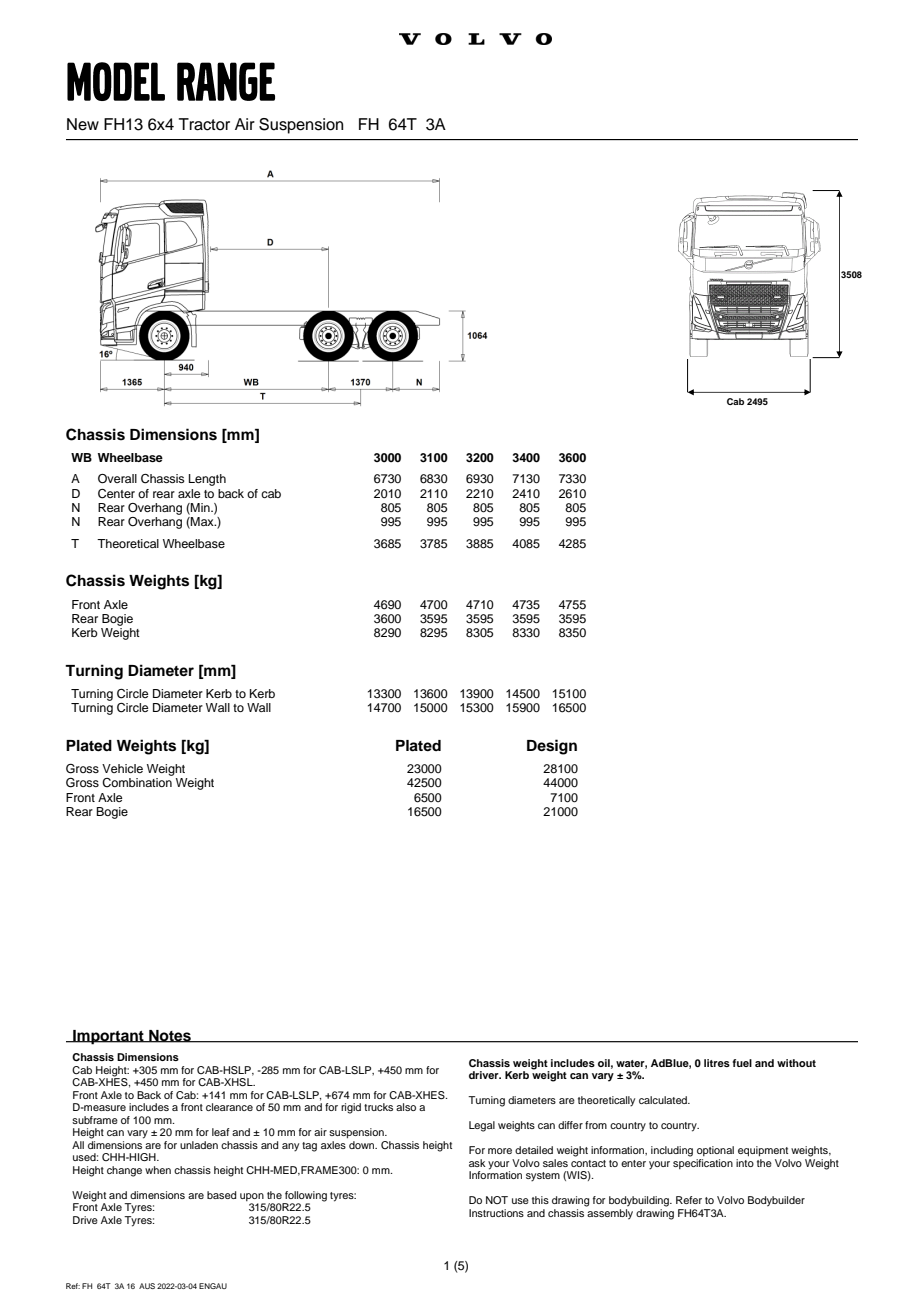  What do you see at coordinates (83, 124) in the screenshot?
I see `New` at bounding box center [83, 124].
